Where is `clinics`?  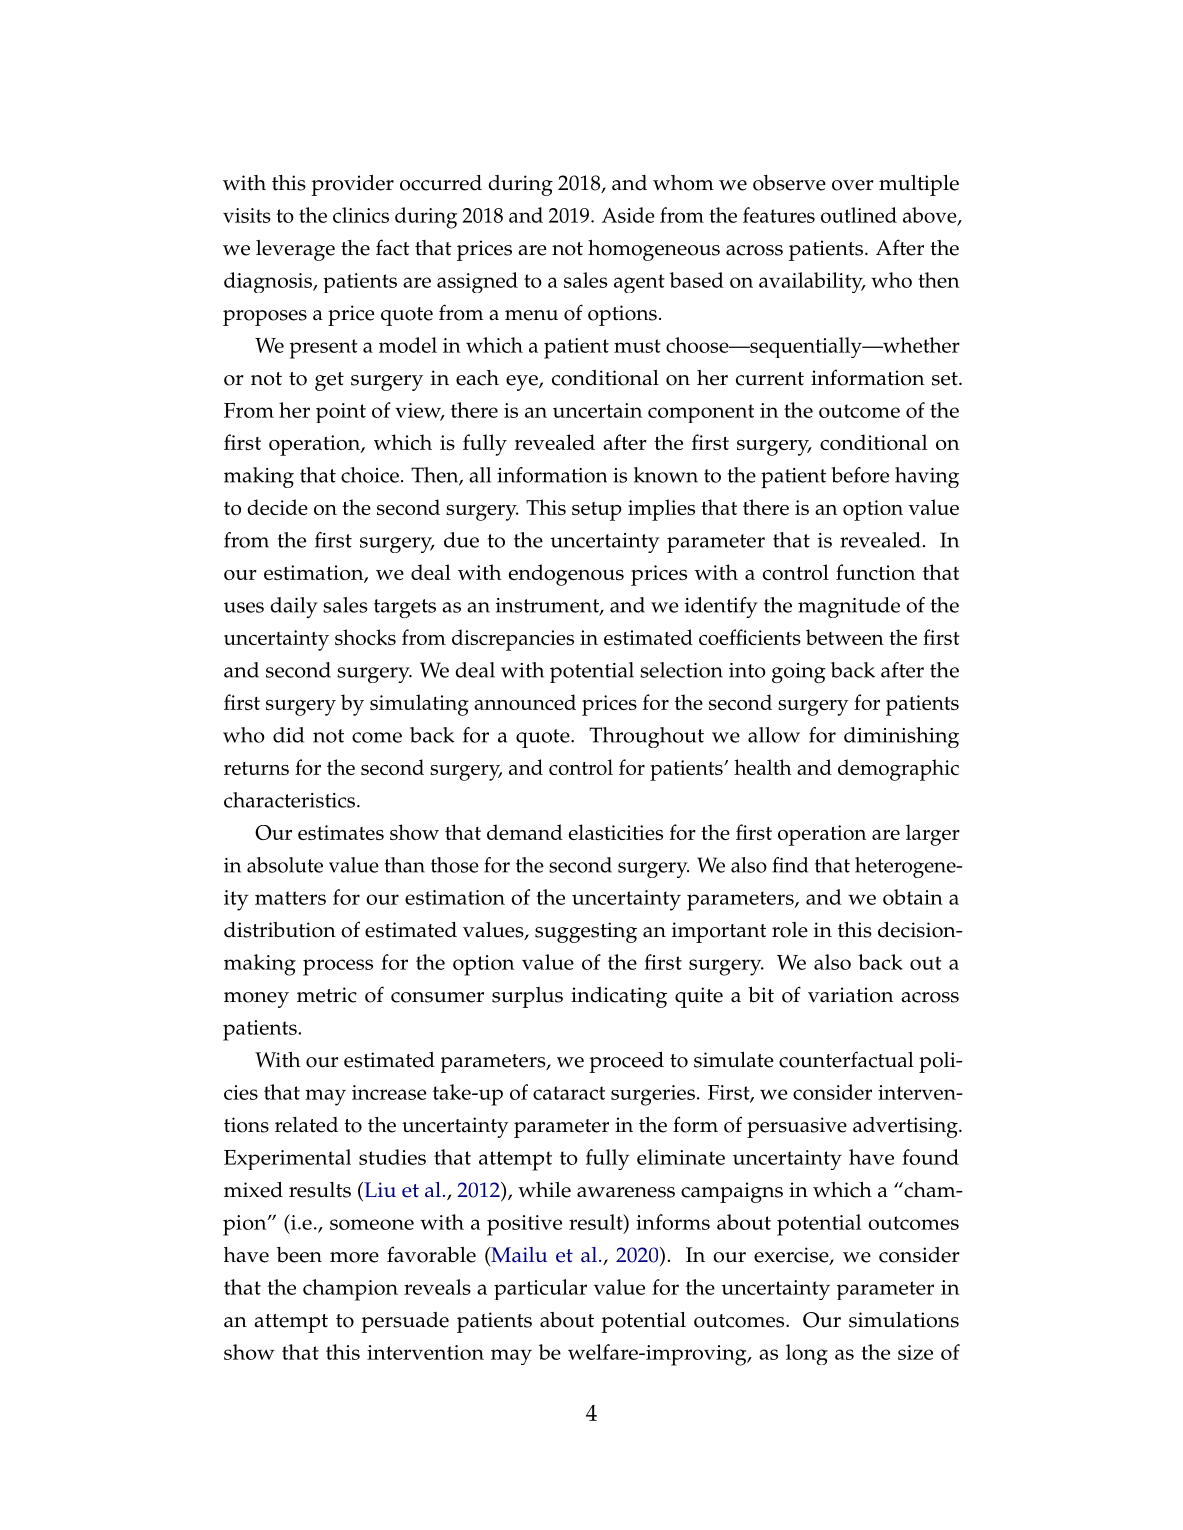 clinics is located at coordinates (361, 215).
